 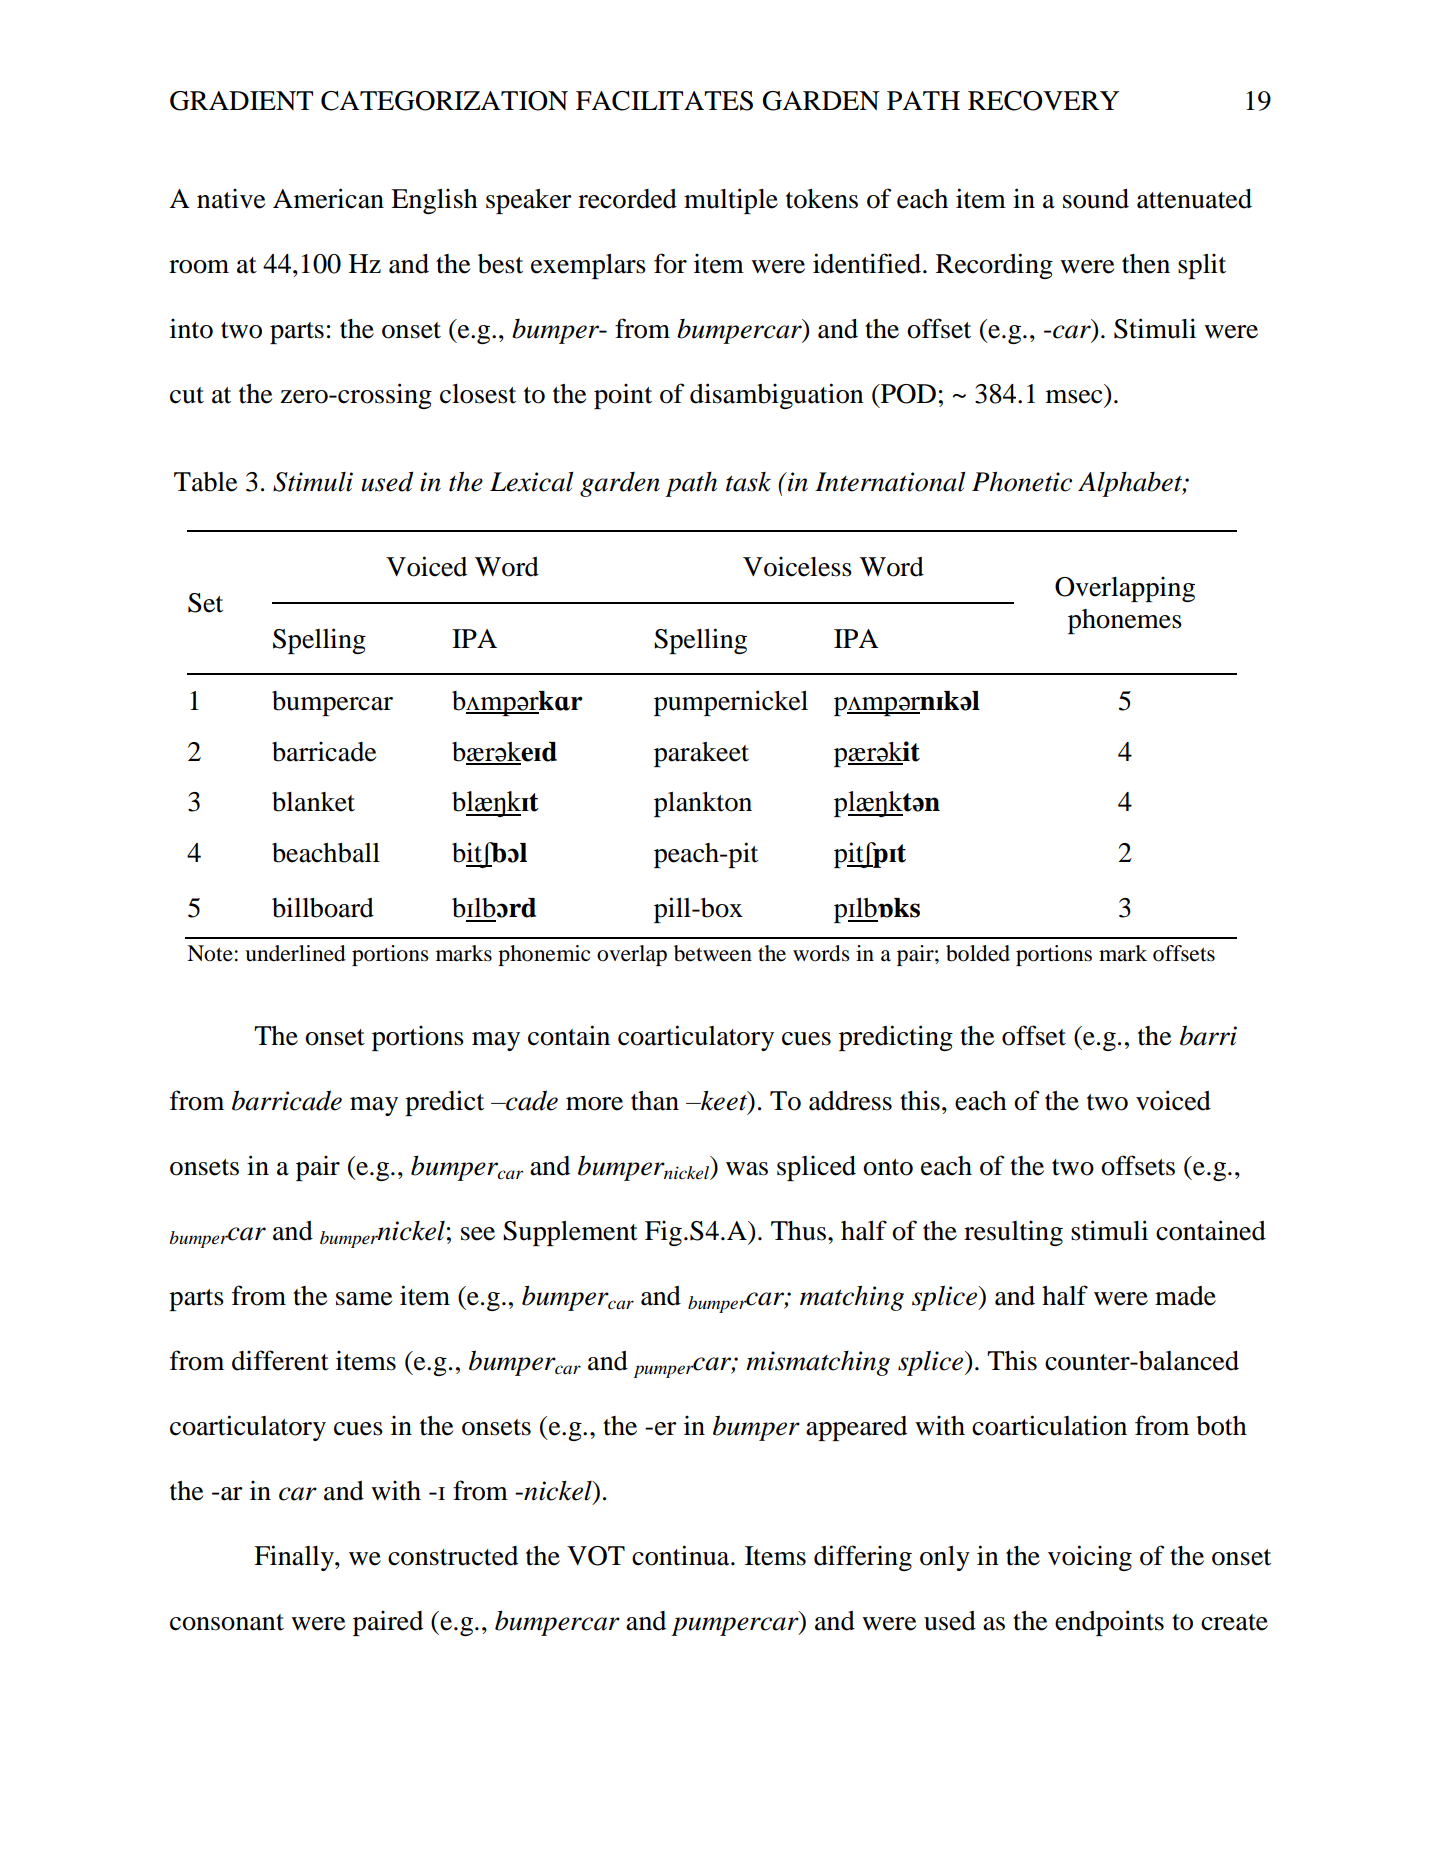 I want to click on Voiceless, so click(x=797, y=567).
